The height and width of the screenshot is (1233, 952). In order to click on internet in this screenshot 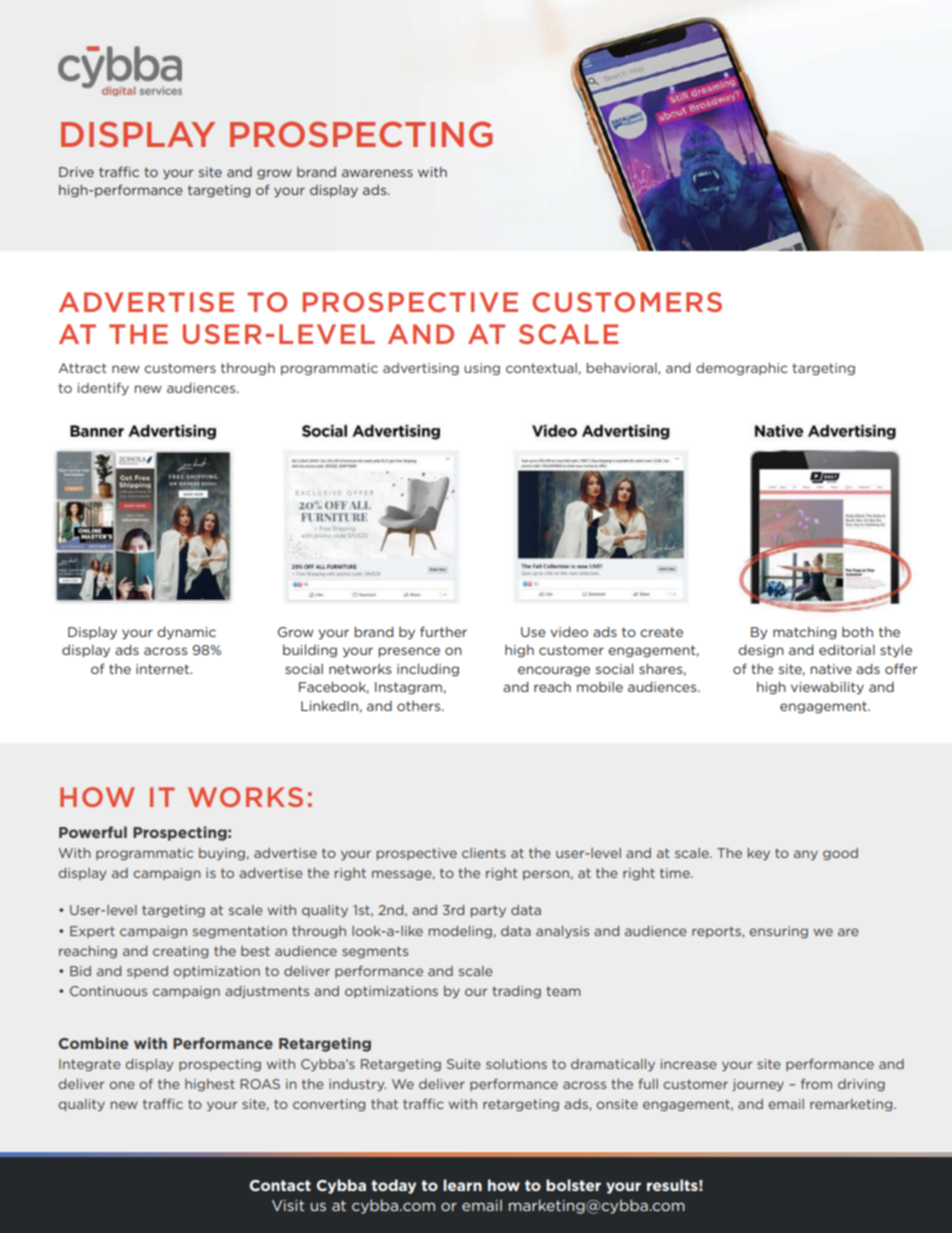, I will do `click(164, 669)`.
